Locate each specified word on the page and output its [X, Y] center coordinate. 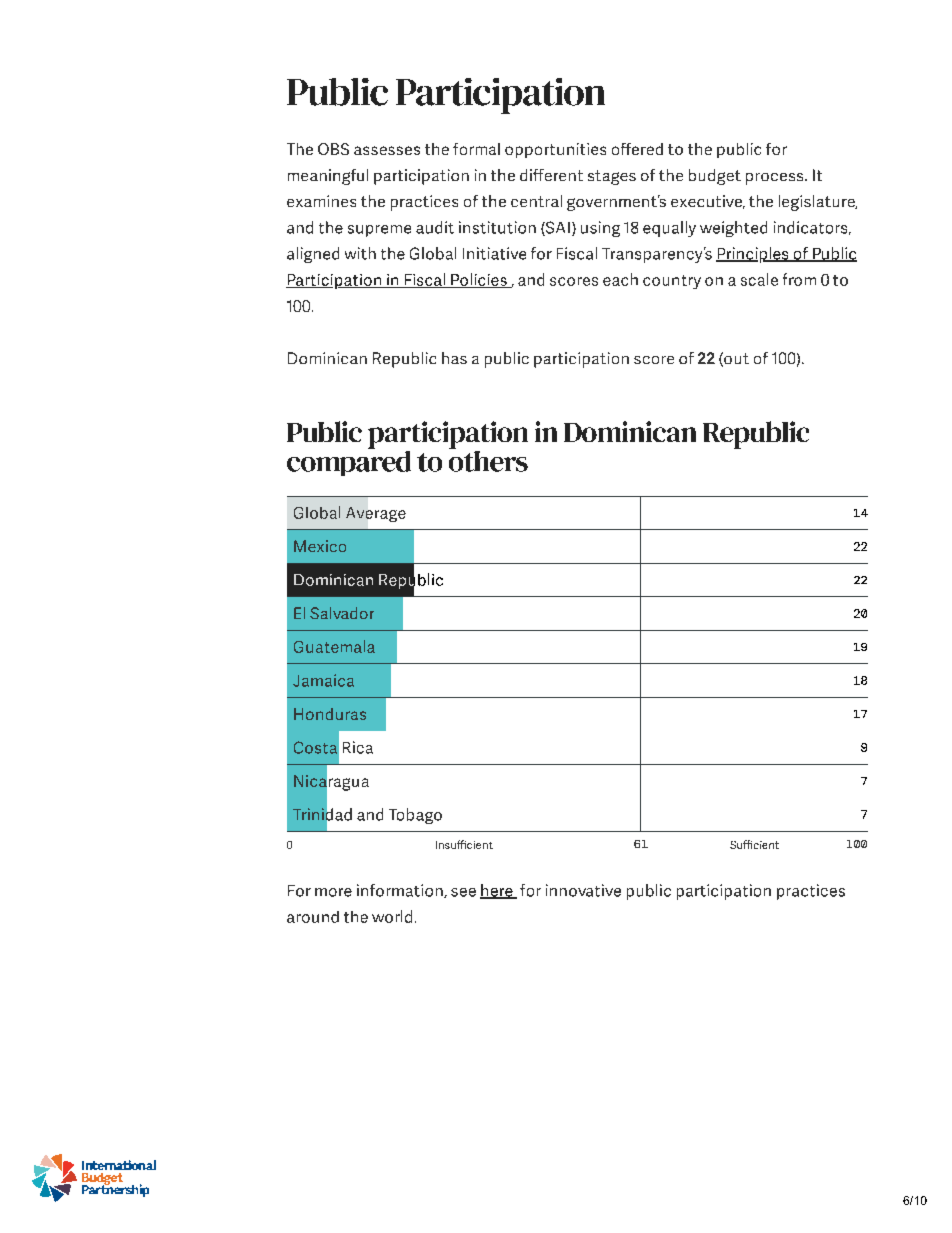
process [776, 179]
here [497, 891]
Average [376, 514]
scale [759, 279]
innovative [583, 890]
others [488, 460]
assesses [387, 150]
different [551, 175]
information [401, 891]
